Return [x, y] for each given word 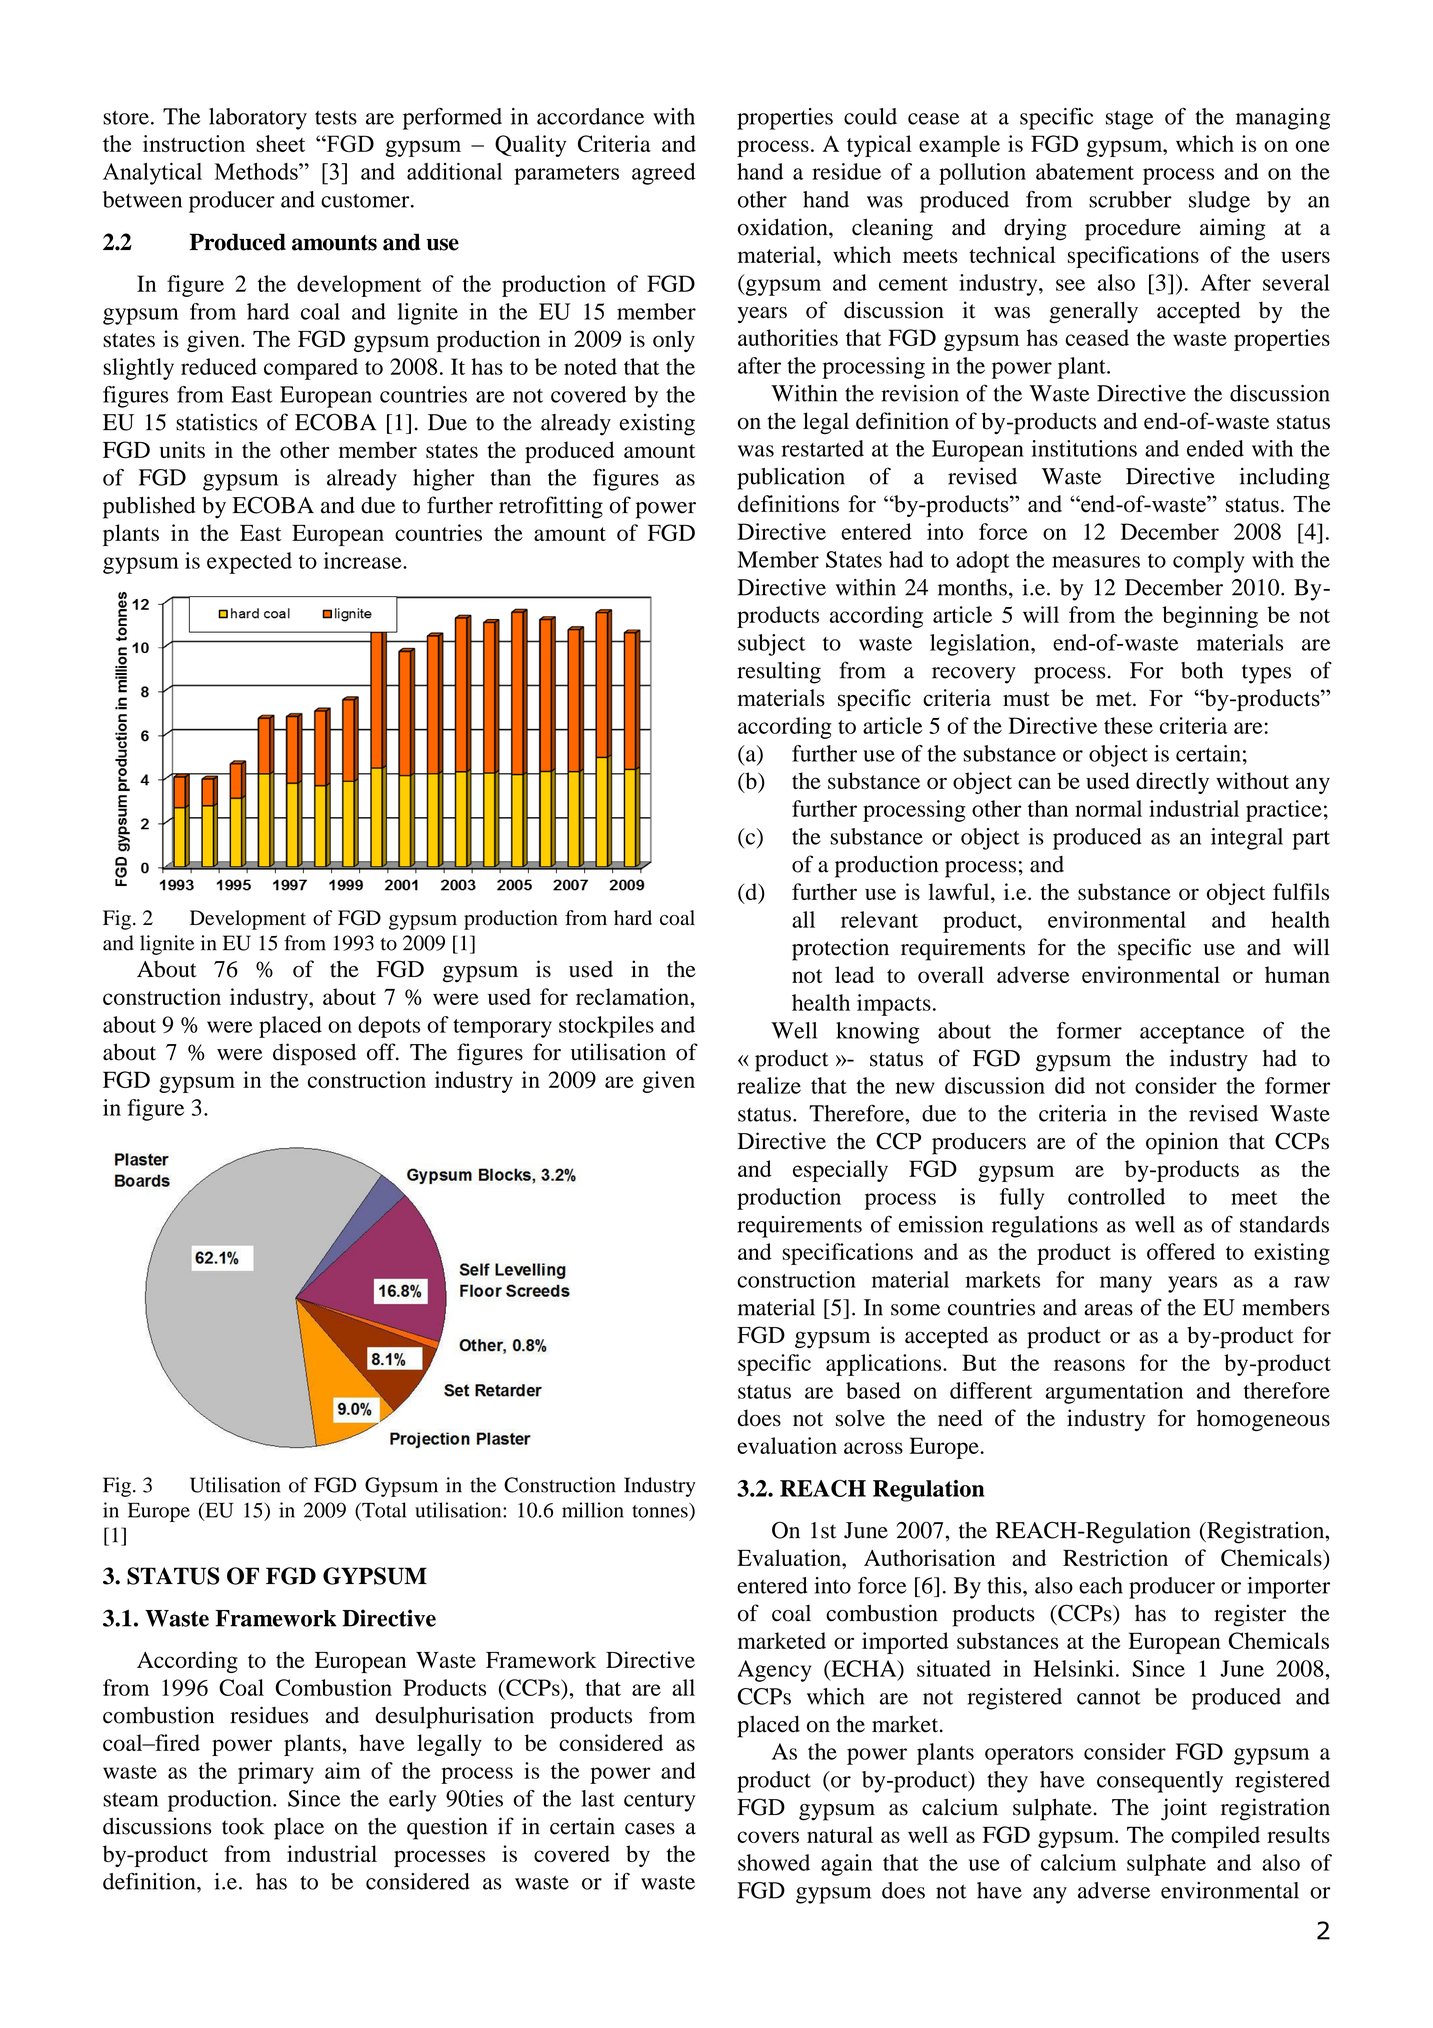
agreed [664, 174]
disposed [314, 1054]
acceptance [1192, 1034]
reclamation [632, 996]
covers [768, 1837]
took [243, 1826]
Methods [257, 171]
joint [1184, 1809]
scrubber [1130, 199]
